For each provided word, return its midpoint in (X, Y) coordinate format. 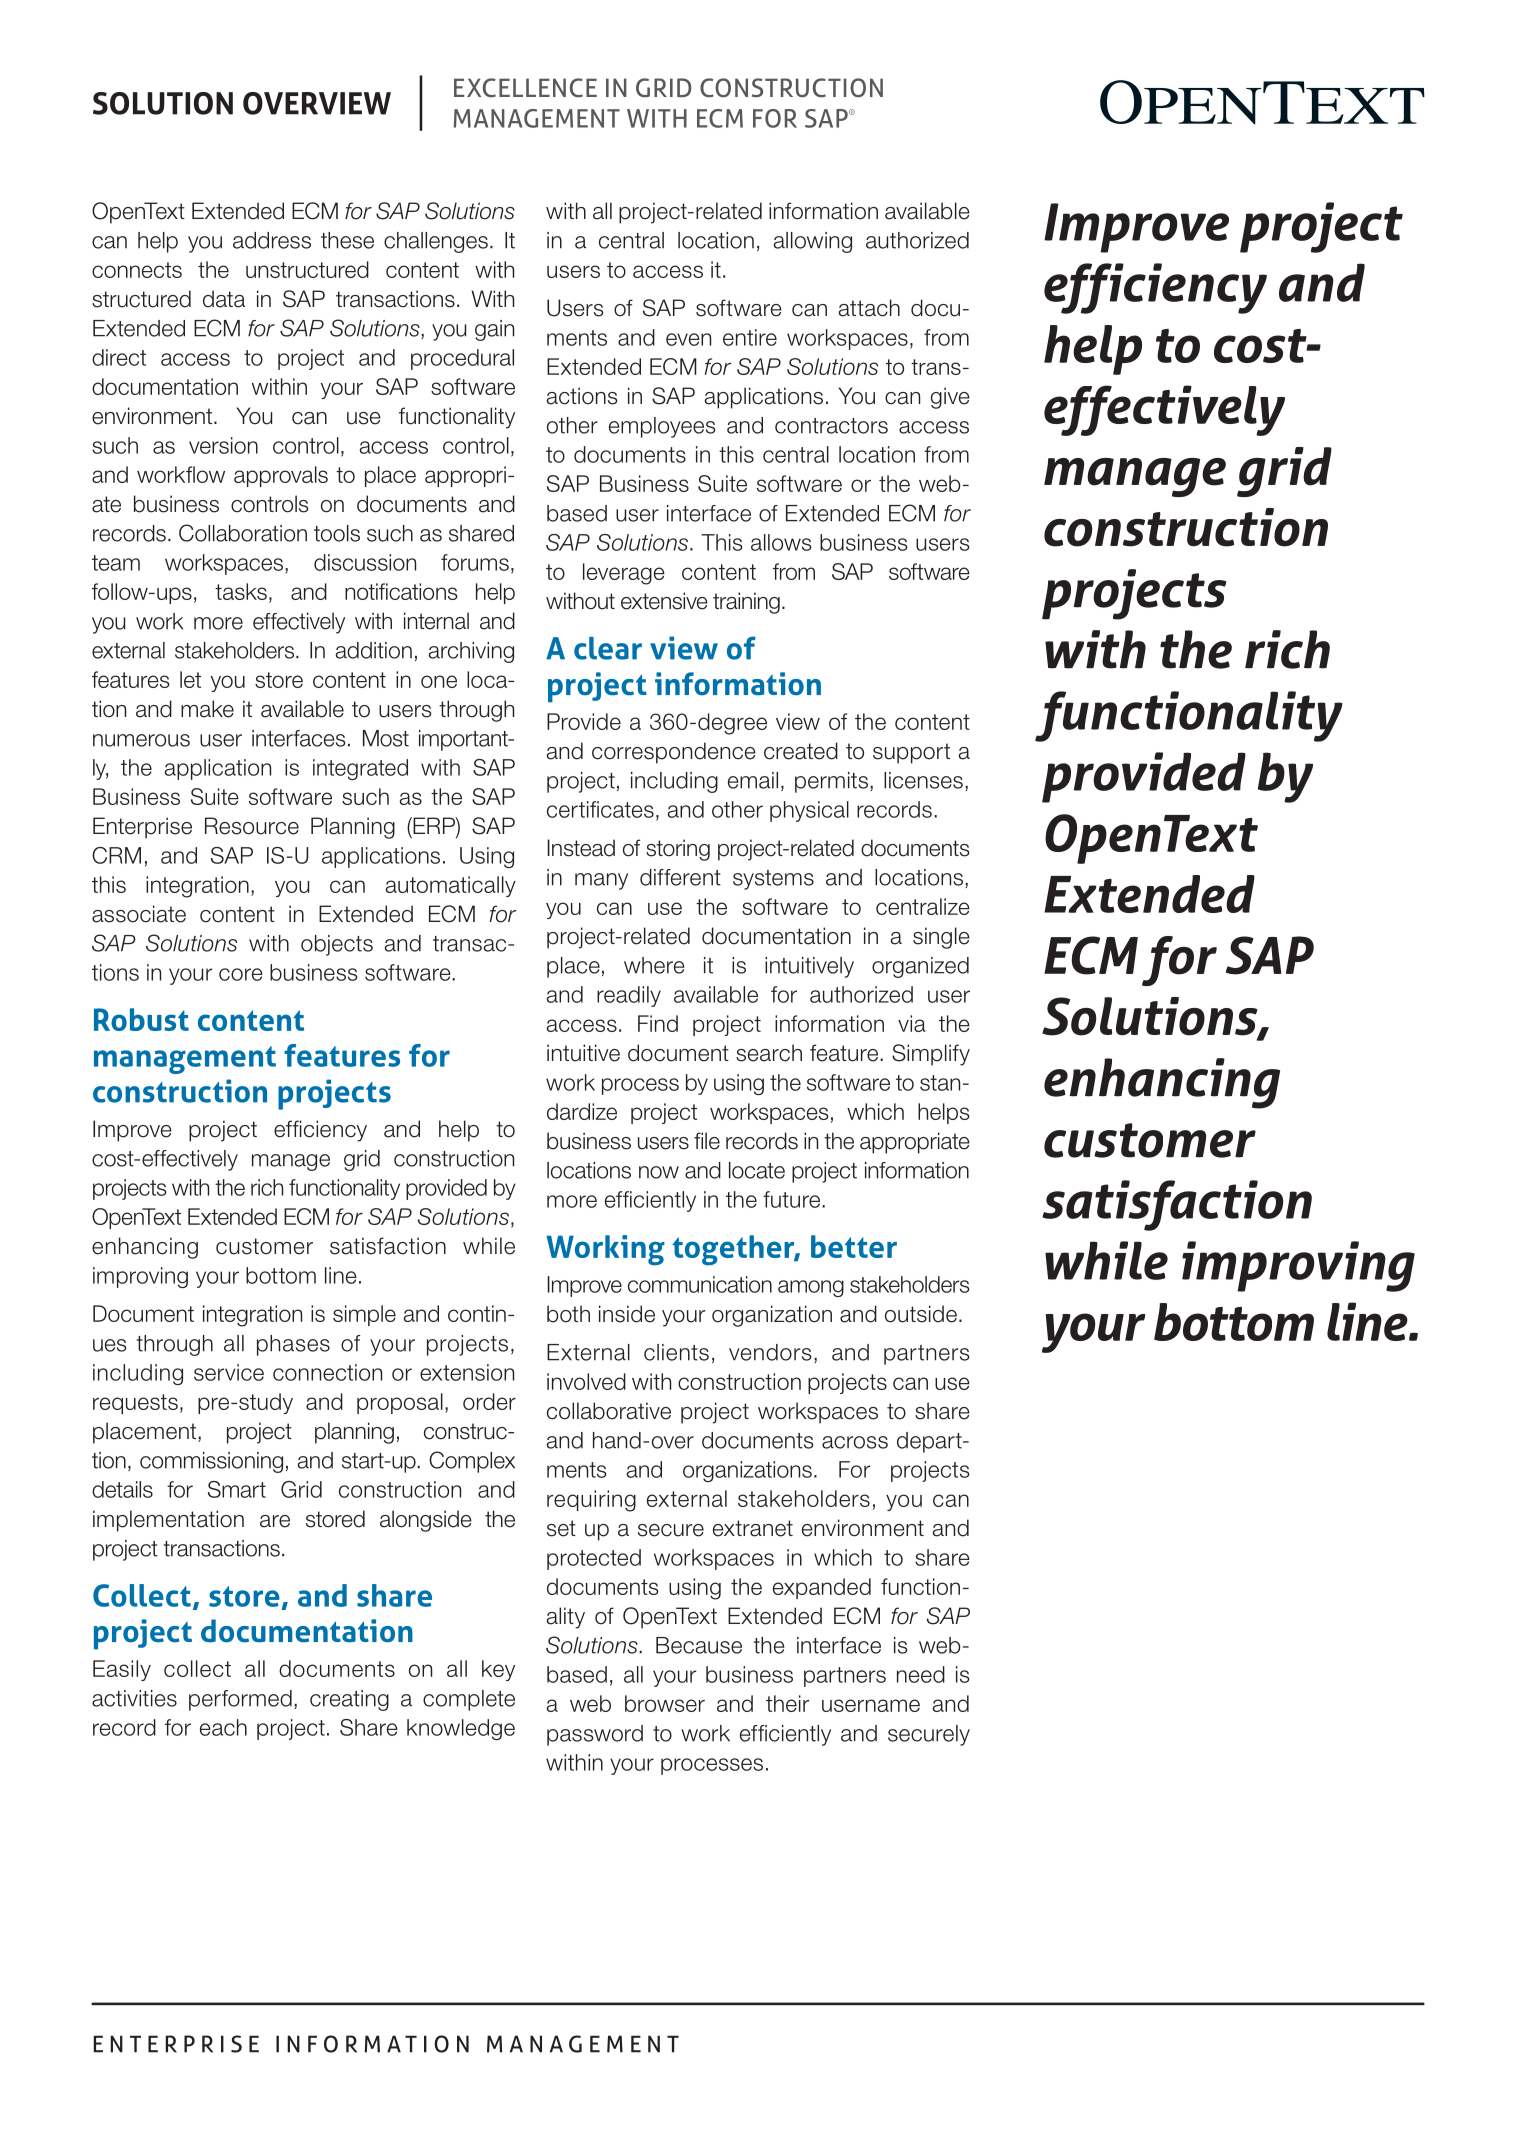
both (568, 1314)
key (498, 1670)
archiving (471, 652)
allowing (813, 242)
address (272, 240)
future (793, 1199)
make (207, 709)
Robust (141, 1019)
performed (240, 1700)
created (801, 751)
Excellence (525, 87)
